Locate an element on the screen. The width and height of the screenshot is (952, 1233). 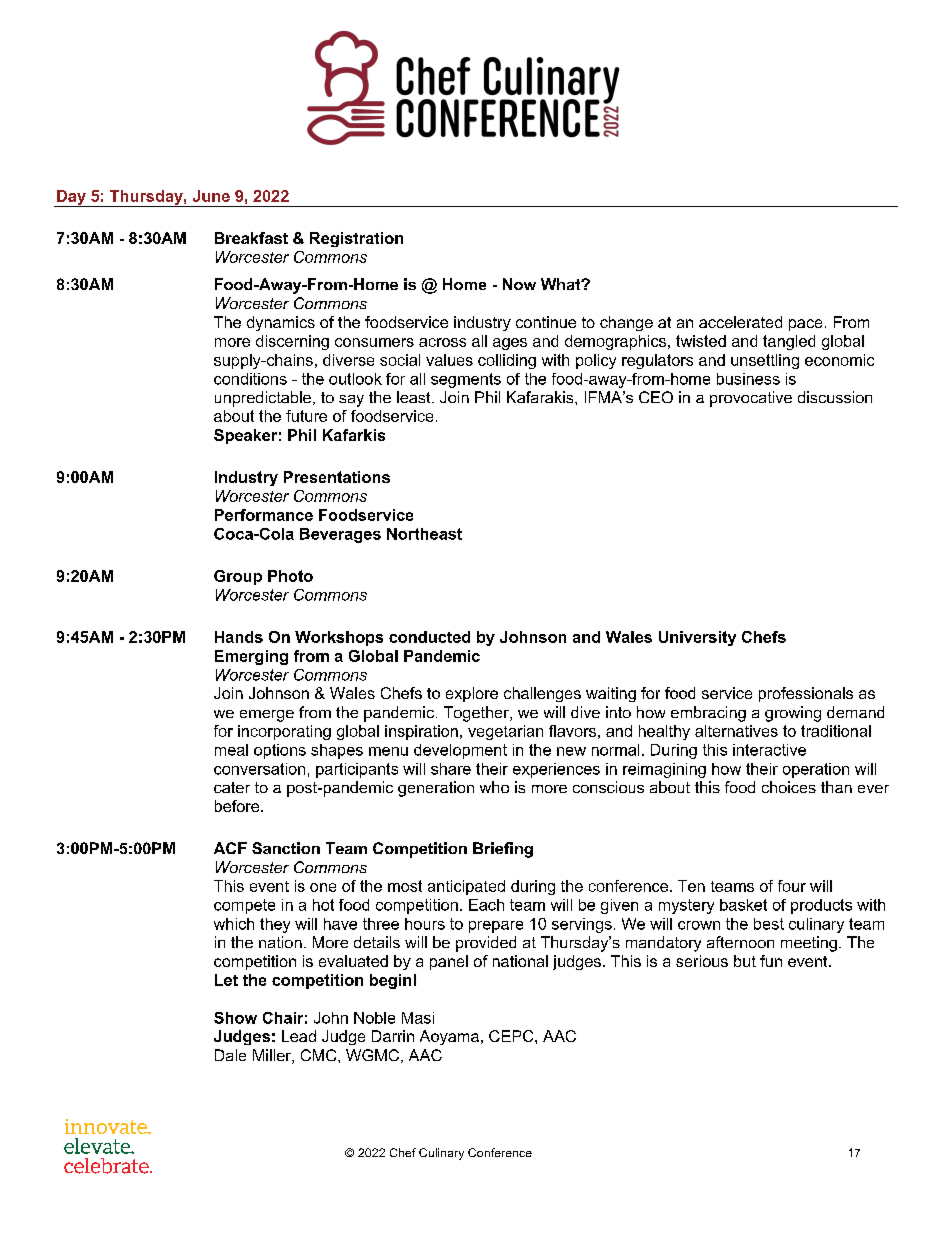
University is located at coordinates (697, 638).
